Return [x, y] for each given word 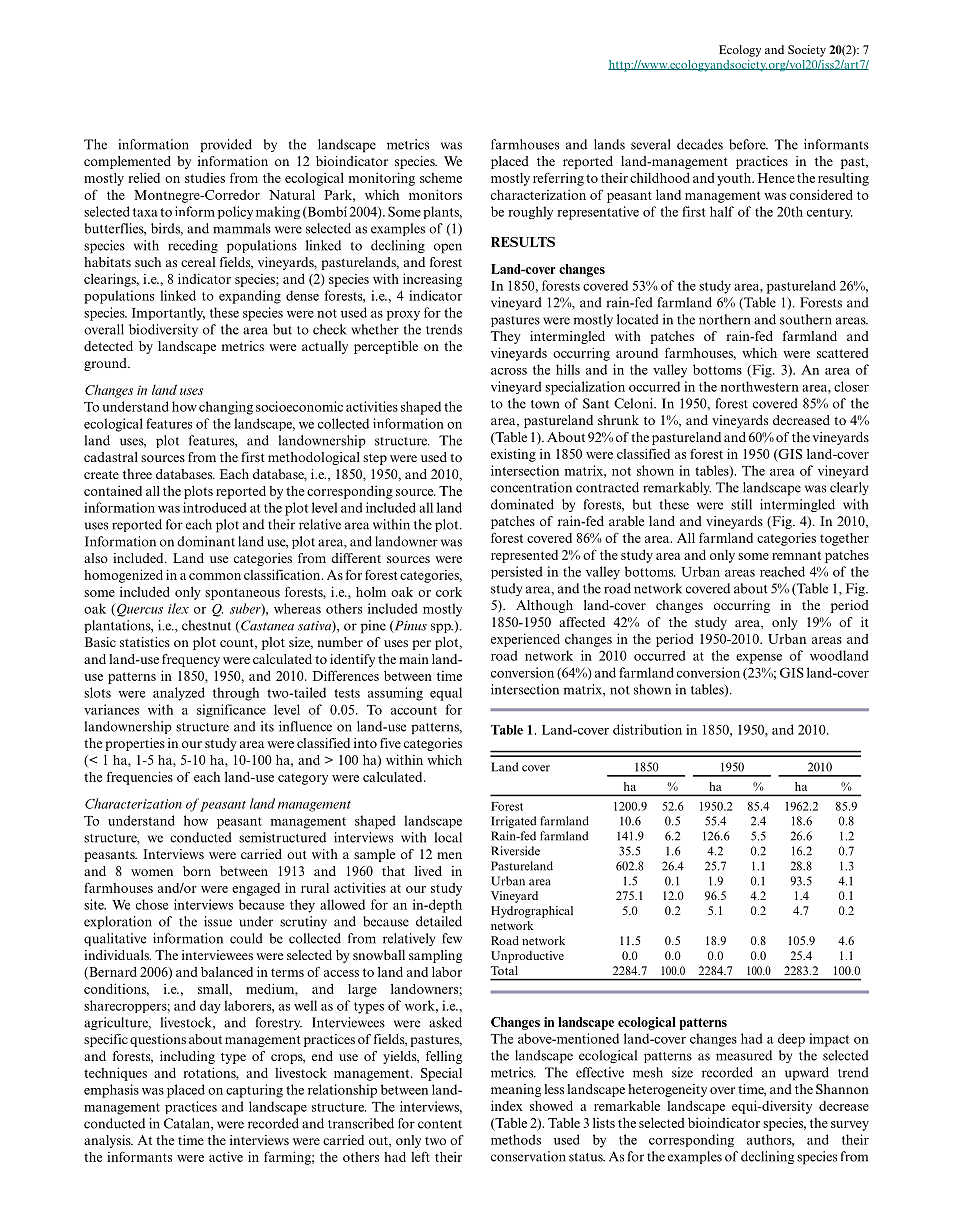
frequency [191, 660]
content [440, 1124]
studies [205, 178]
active [226, 1156]
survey [850, 1126]
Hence [776, 178]
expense [759, 659]
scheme [441, 178]
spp [442, 628]
